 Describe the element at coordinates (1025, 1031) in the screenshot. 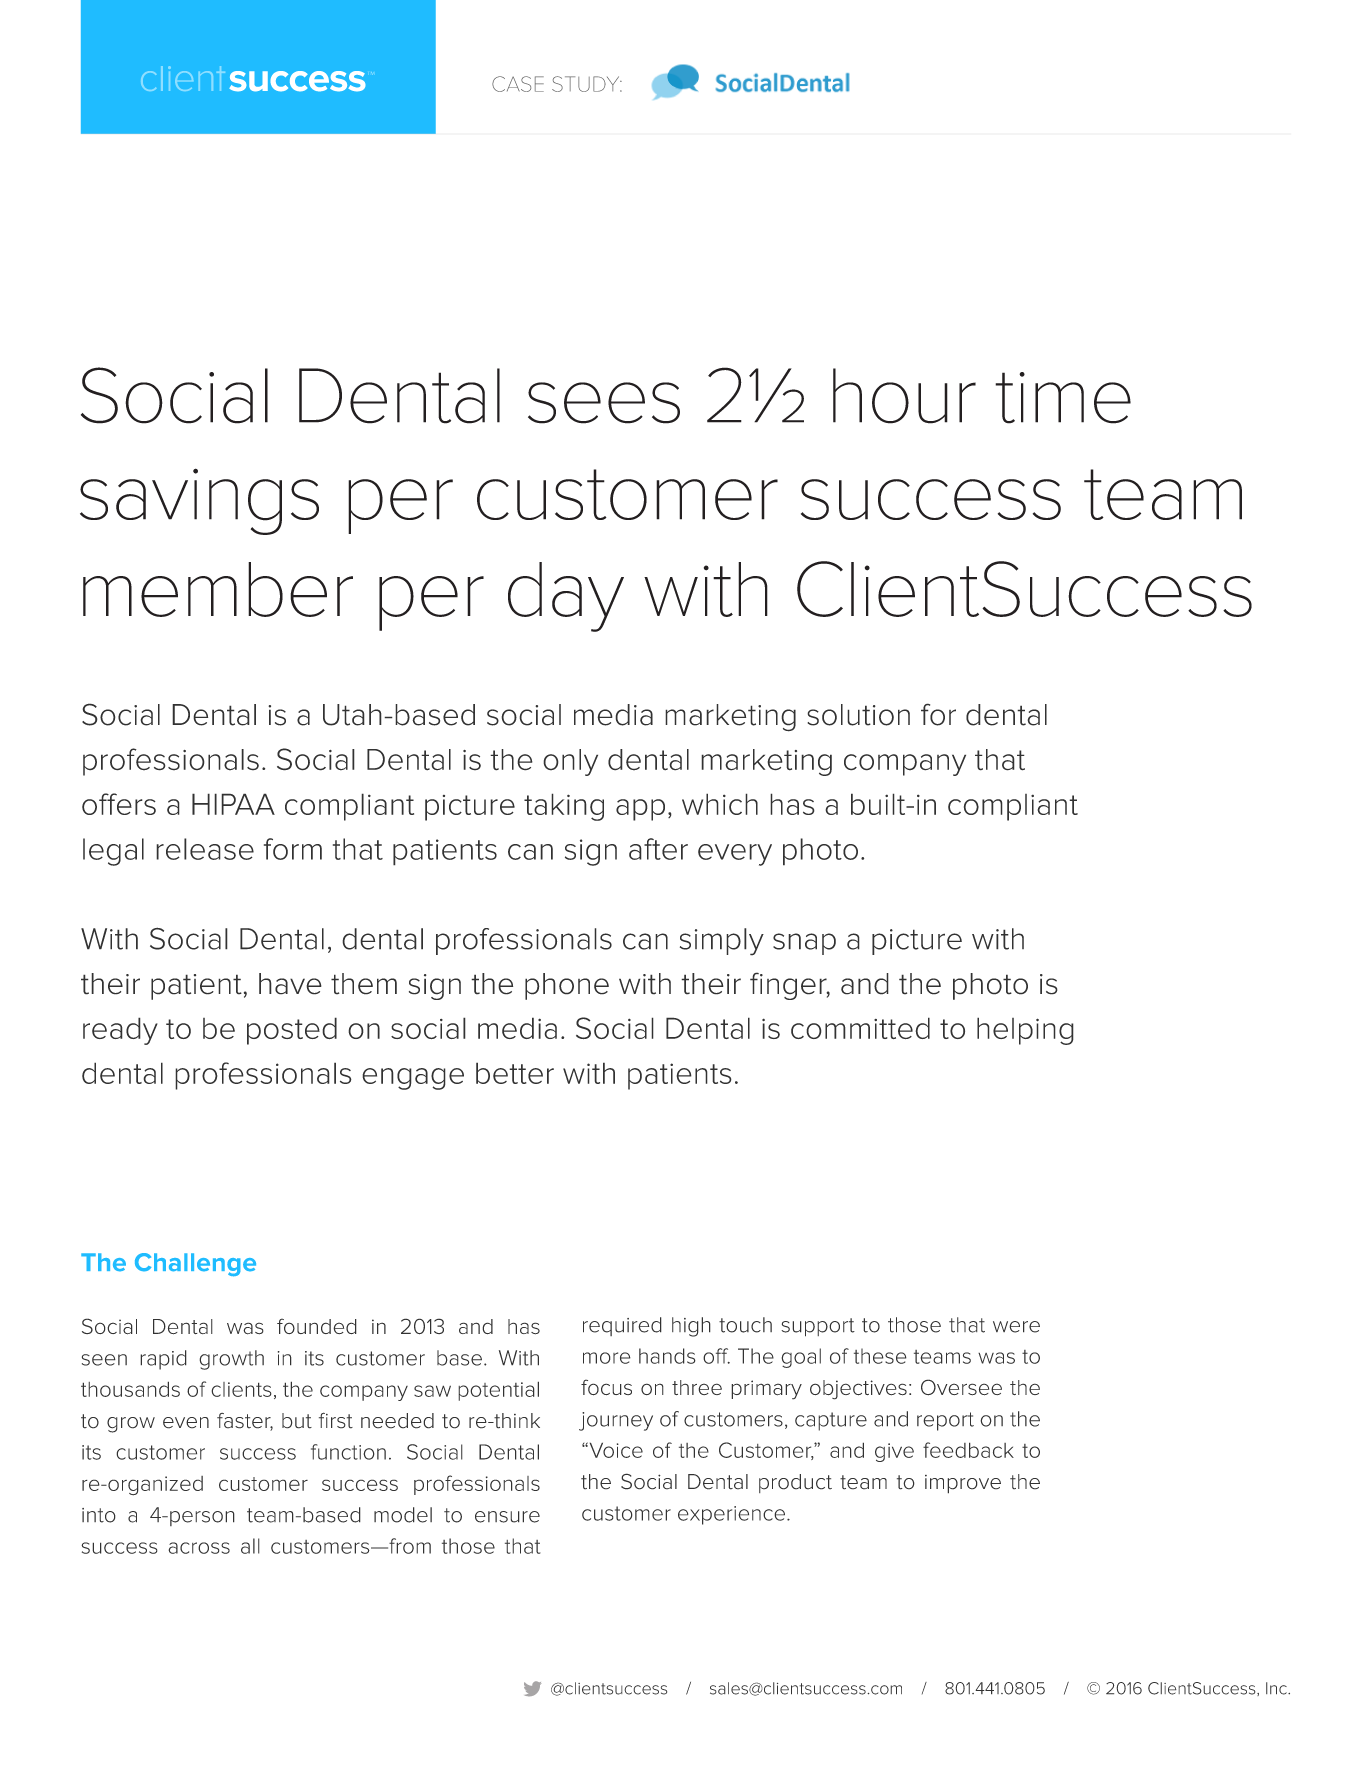

I see `helping` at that location.
